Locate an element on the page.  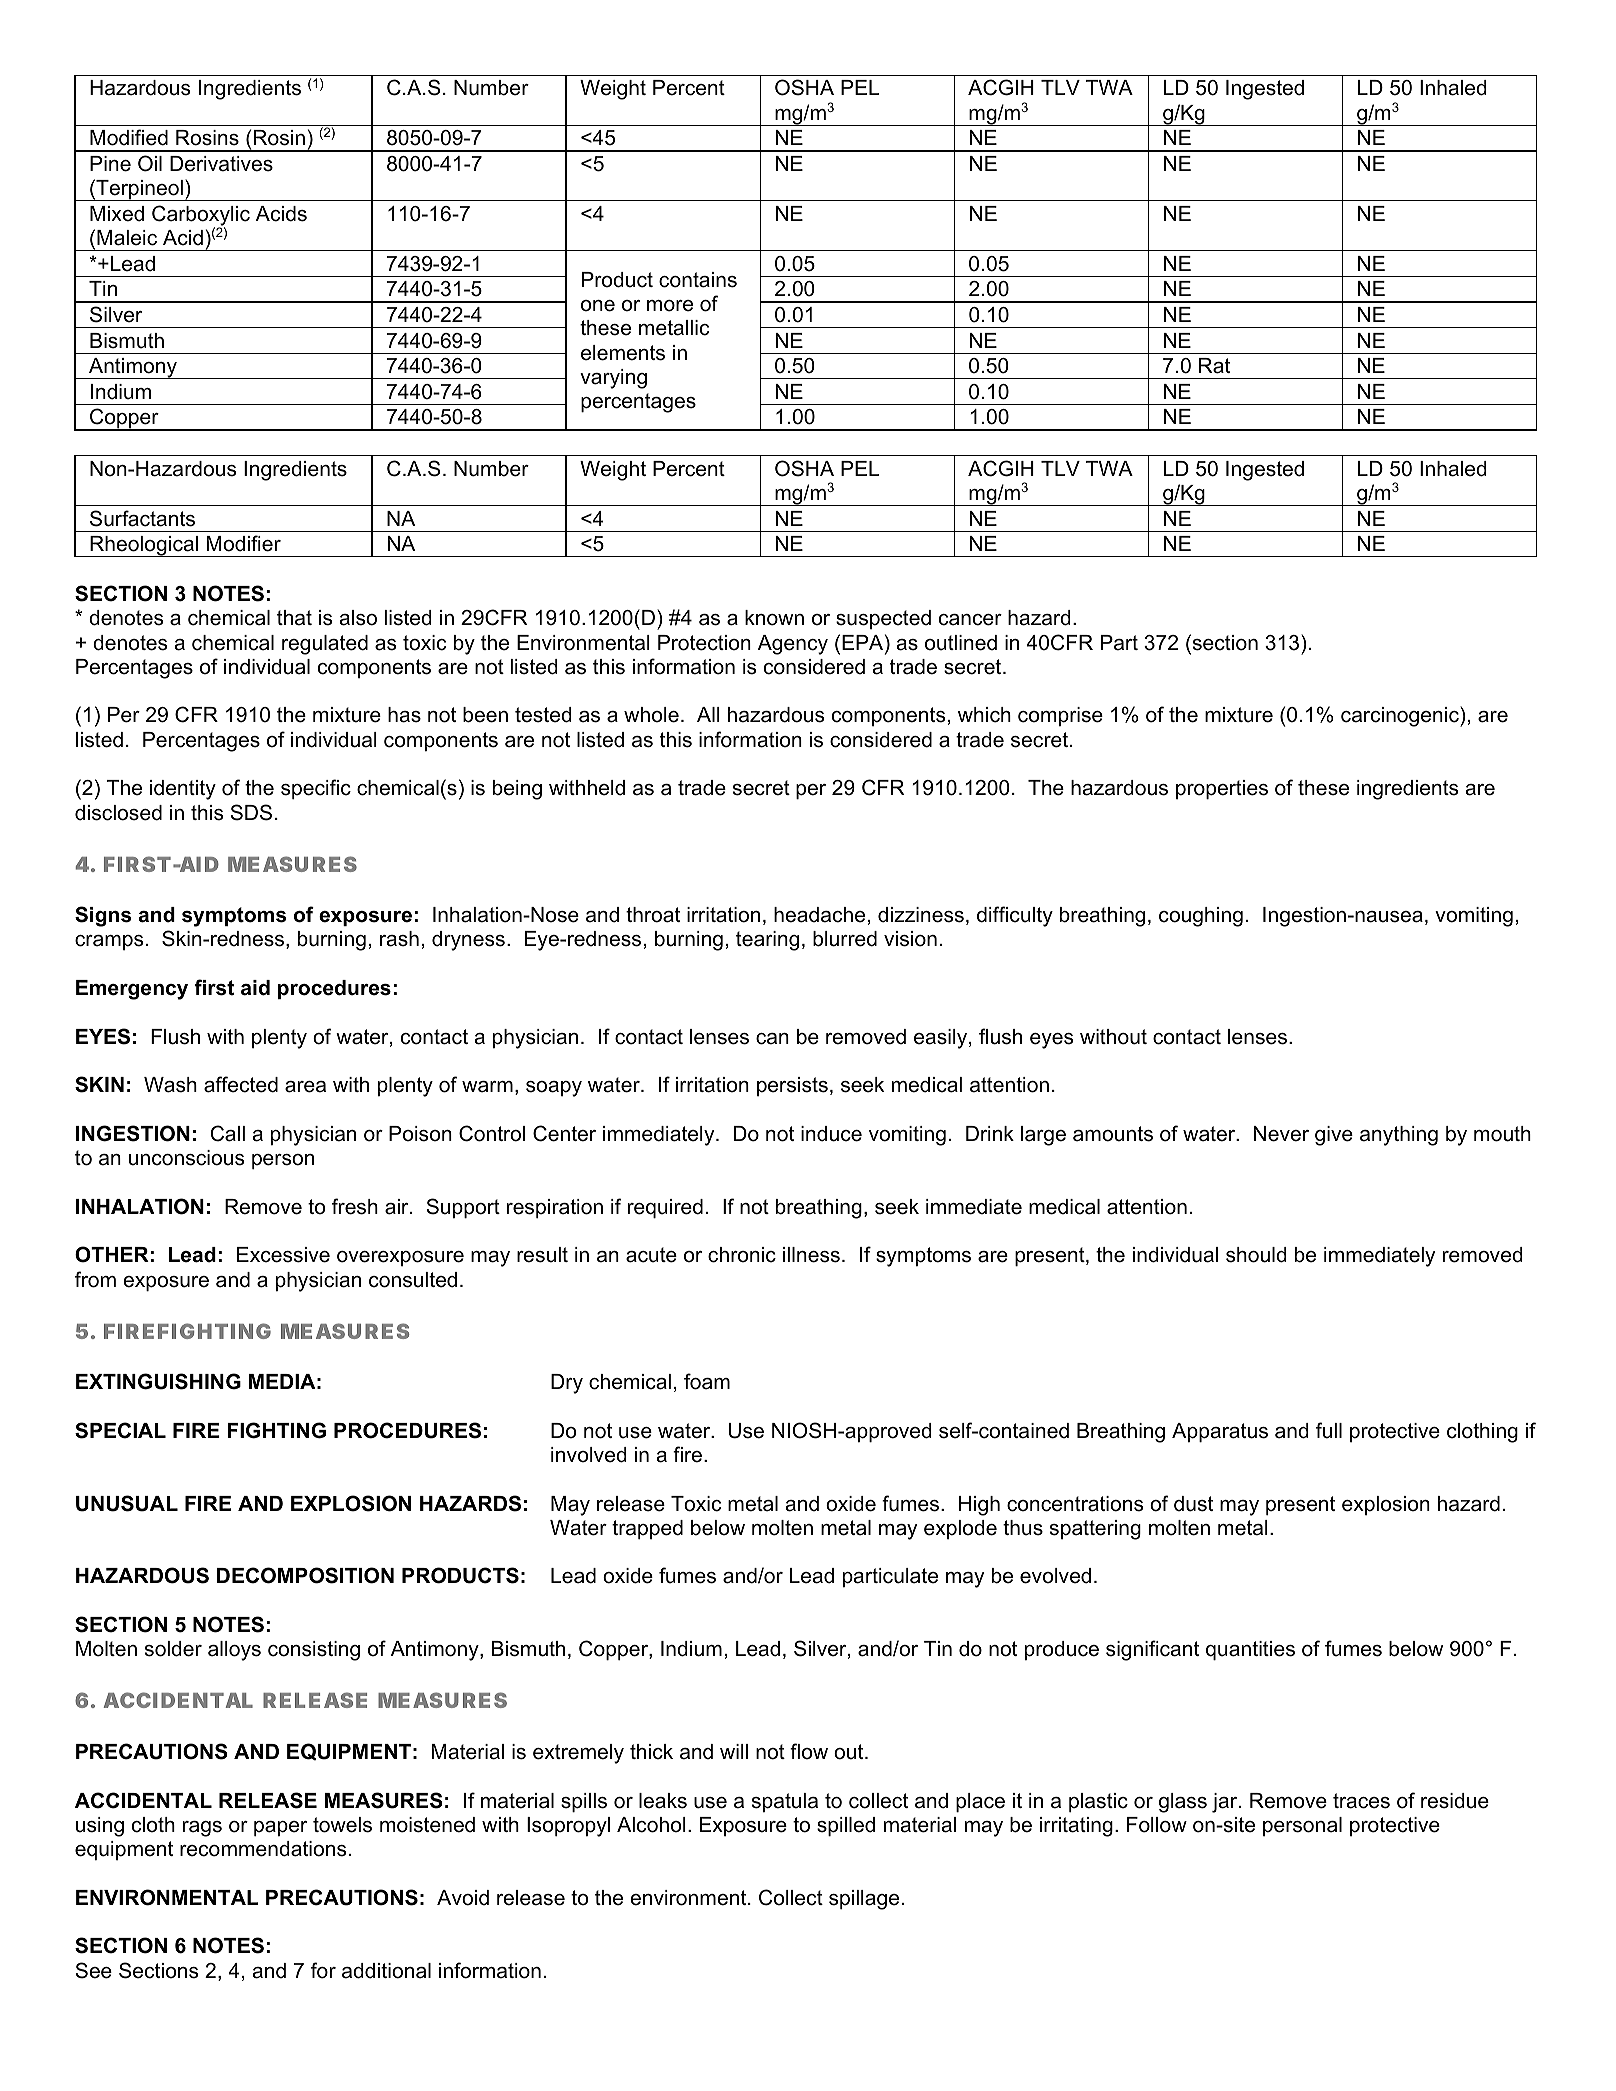
more is located at coordinates (670, 306).
